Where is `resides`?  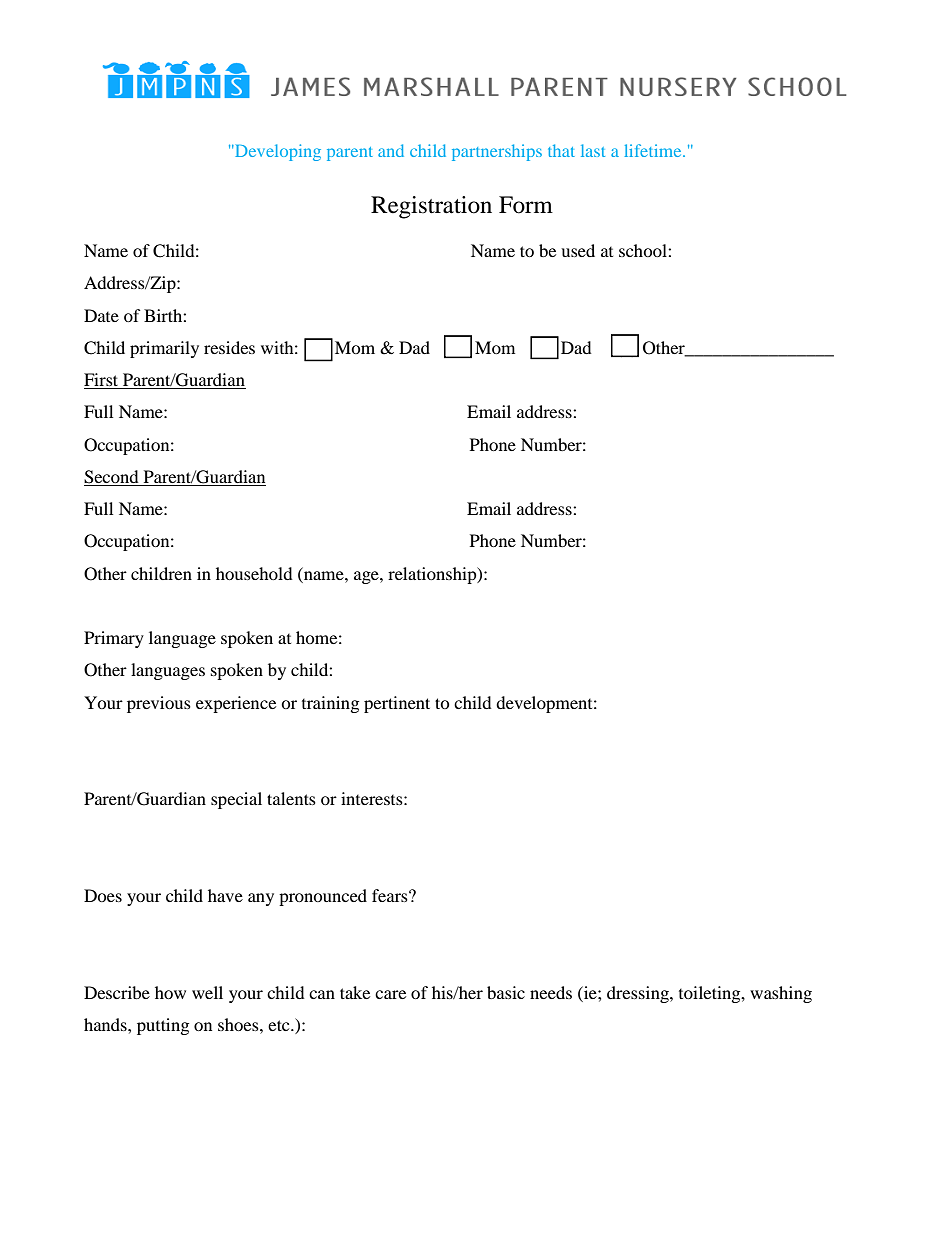 resides is located at coordinates (229, 347).
